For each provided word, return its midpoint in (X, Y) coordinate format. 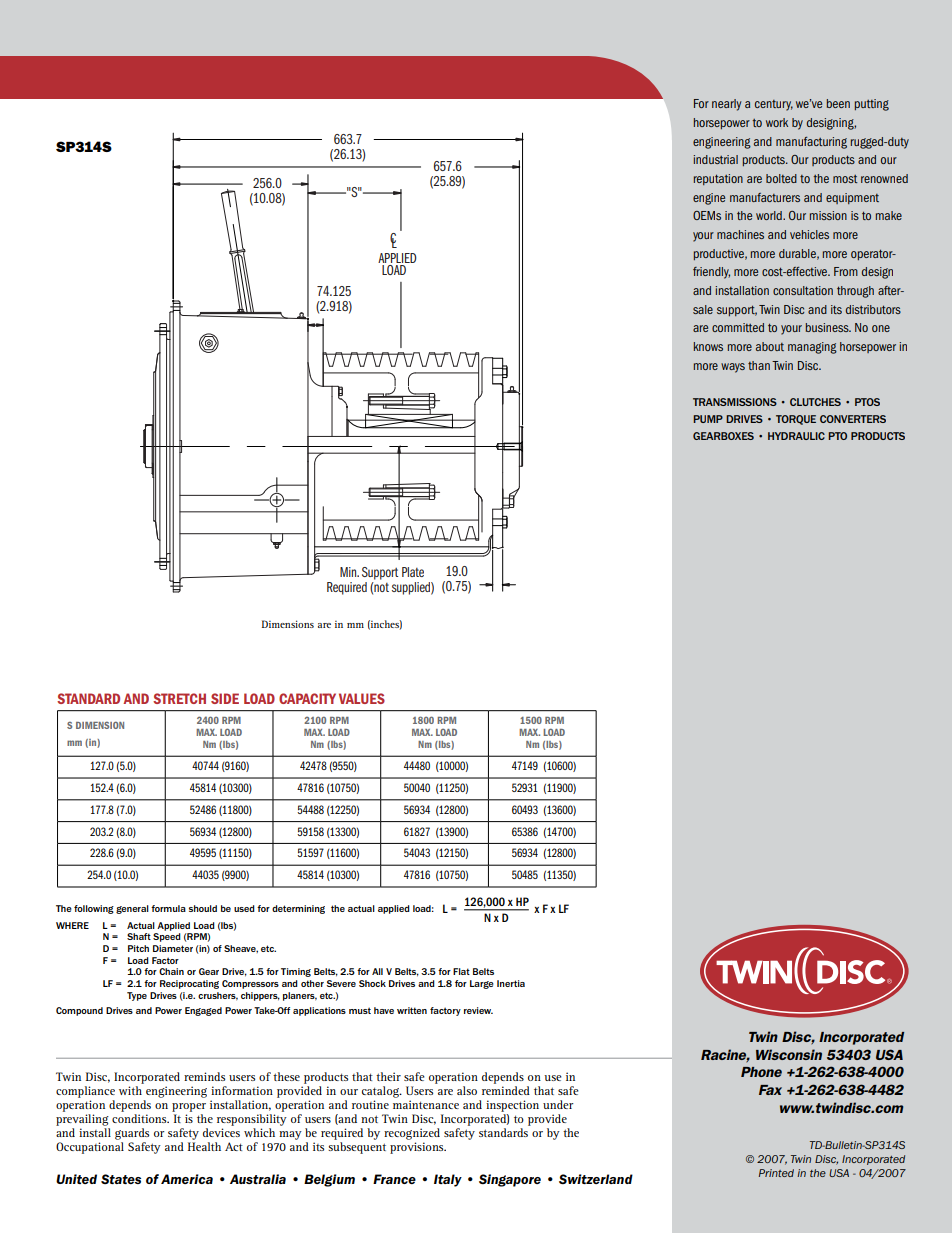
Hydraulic (796, 436)
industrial (715, 159)
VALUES (362, 698)
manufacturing (811, 143)
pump (708, 419)
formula (168, 908)
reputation (718, 179)
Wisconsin (789, 1054)
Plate (413, 572)
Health (204, 1146)
